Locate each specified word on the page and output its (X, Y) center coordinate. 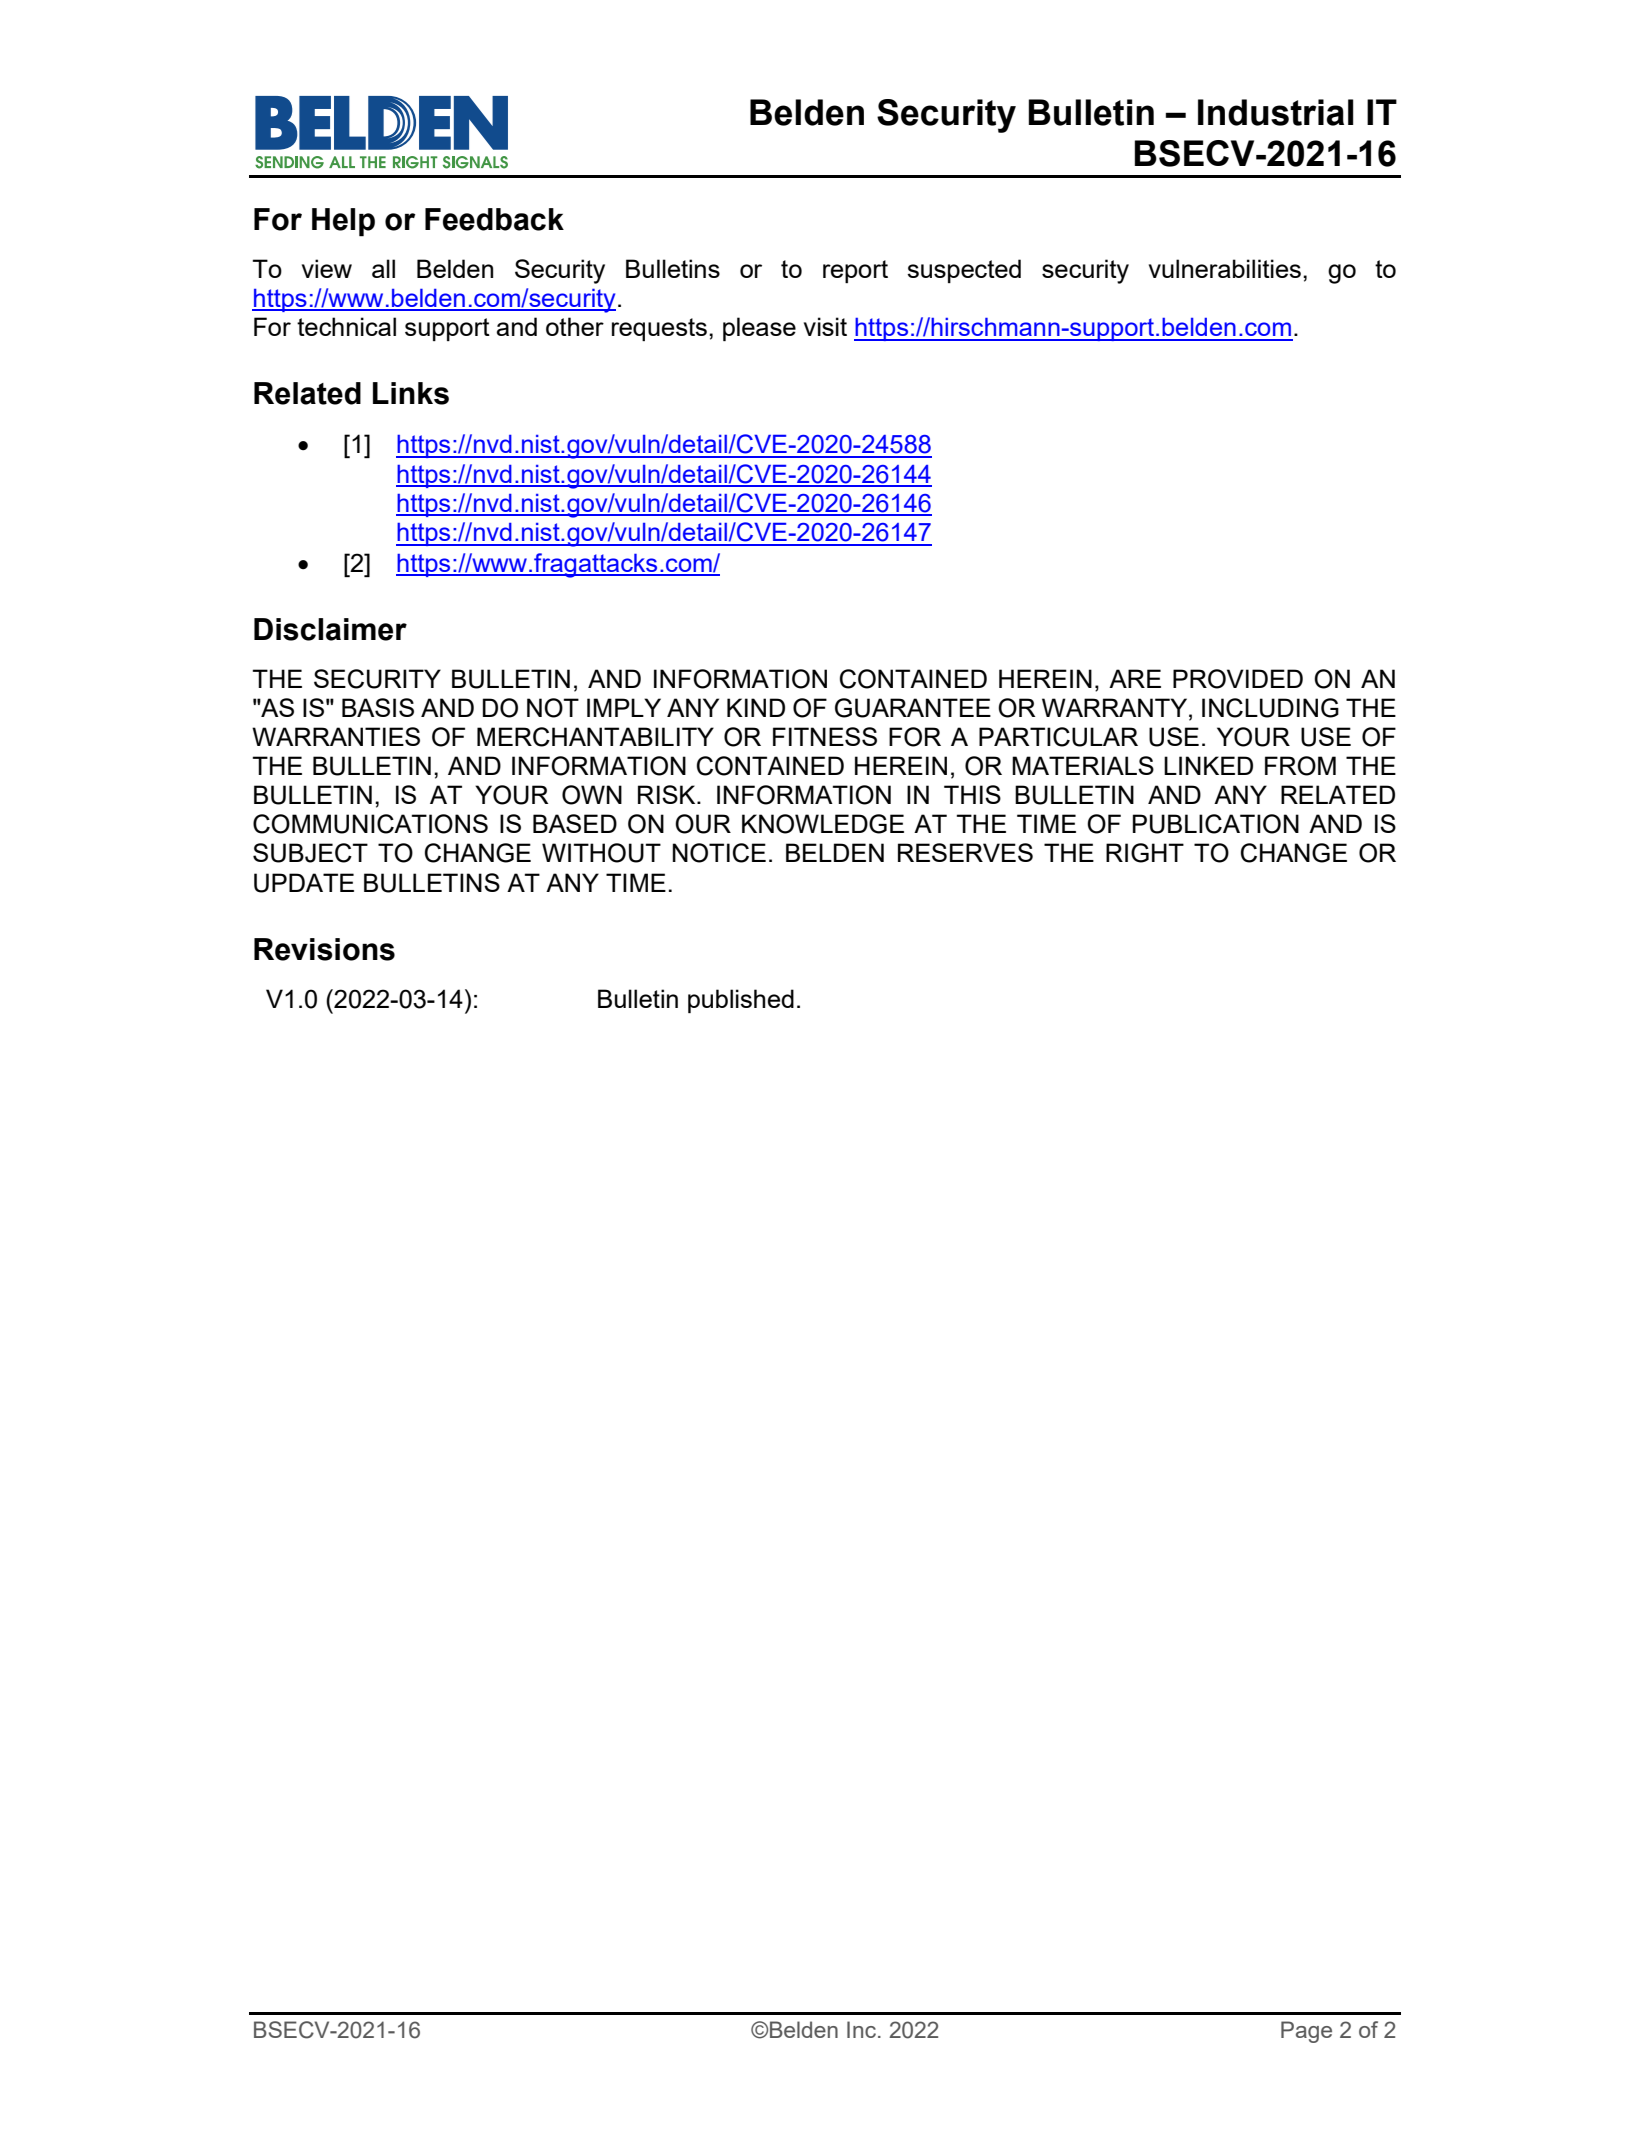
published (741, 1001)
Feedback (494, 219)
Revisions (324, 949)
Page (1306, 2032)
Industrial (1276, 112)
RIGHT (1145, 853)
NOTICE (719, 853)
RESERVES (965, 852)
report (855, 271)
